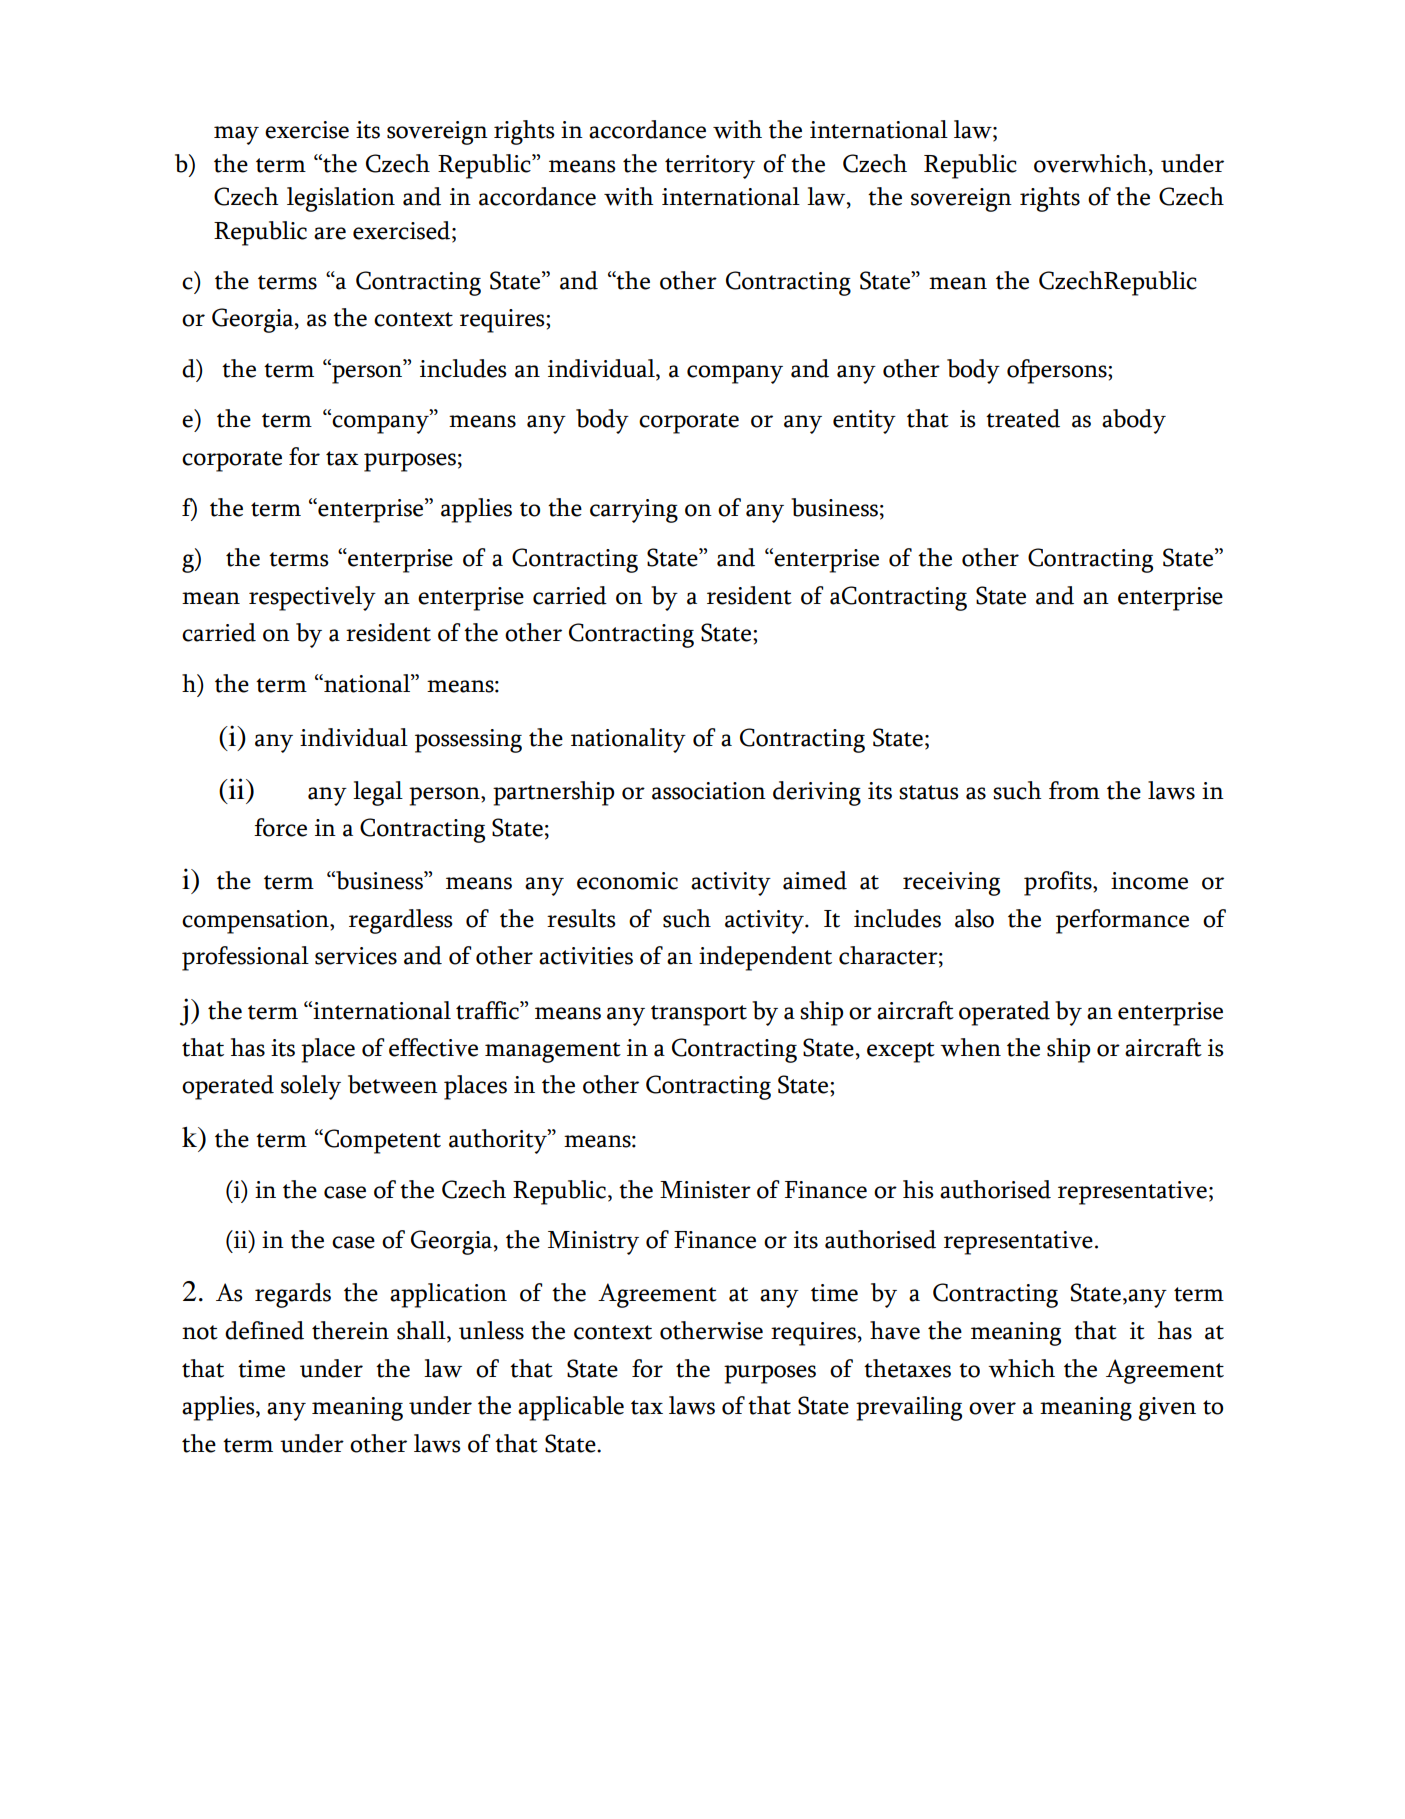  Describe the element at coordinates (341, 199) in the image. I see `legislation` at that location.
